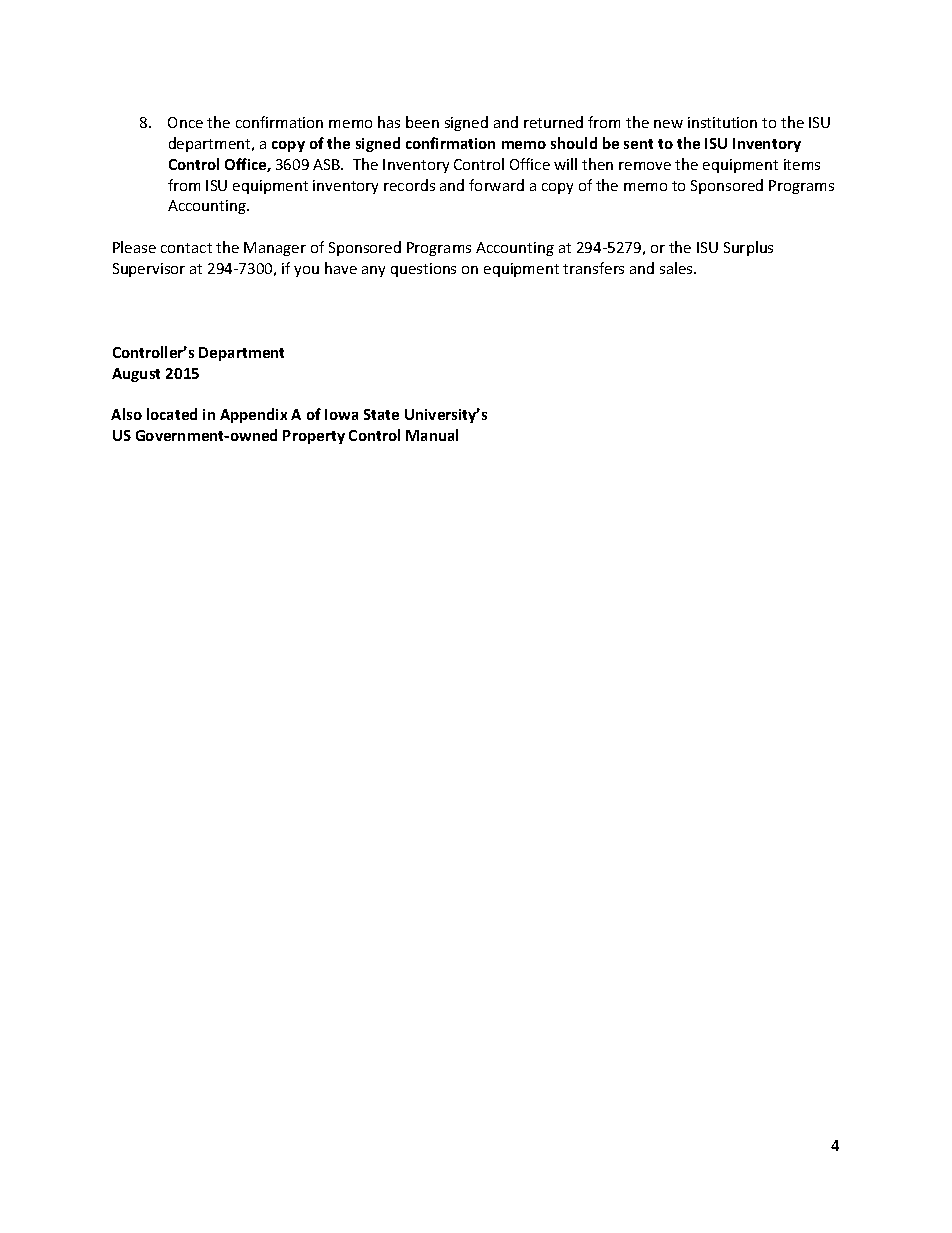 The image size is (952, 1233). What do you see at coordinates (423, 270) in the page?
I see `questions` at bounding box center [423, 270].
